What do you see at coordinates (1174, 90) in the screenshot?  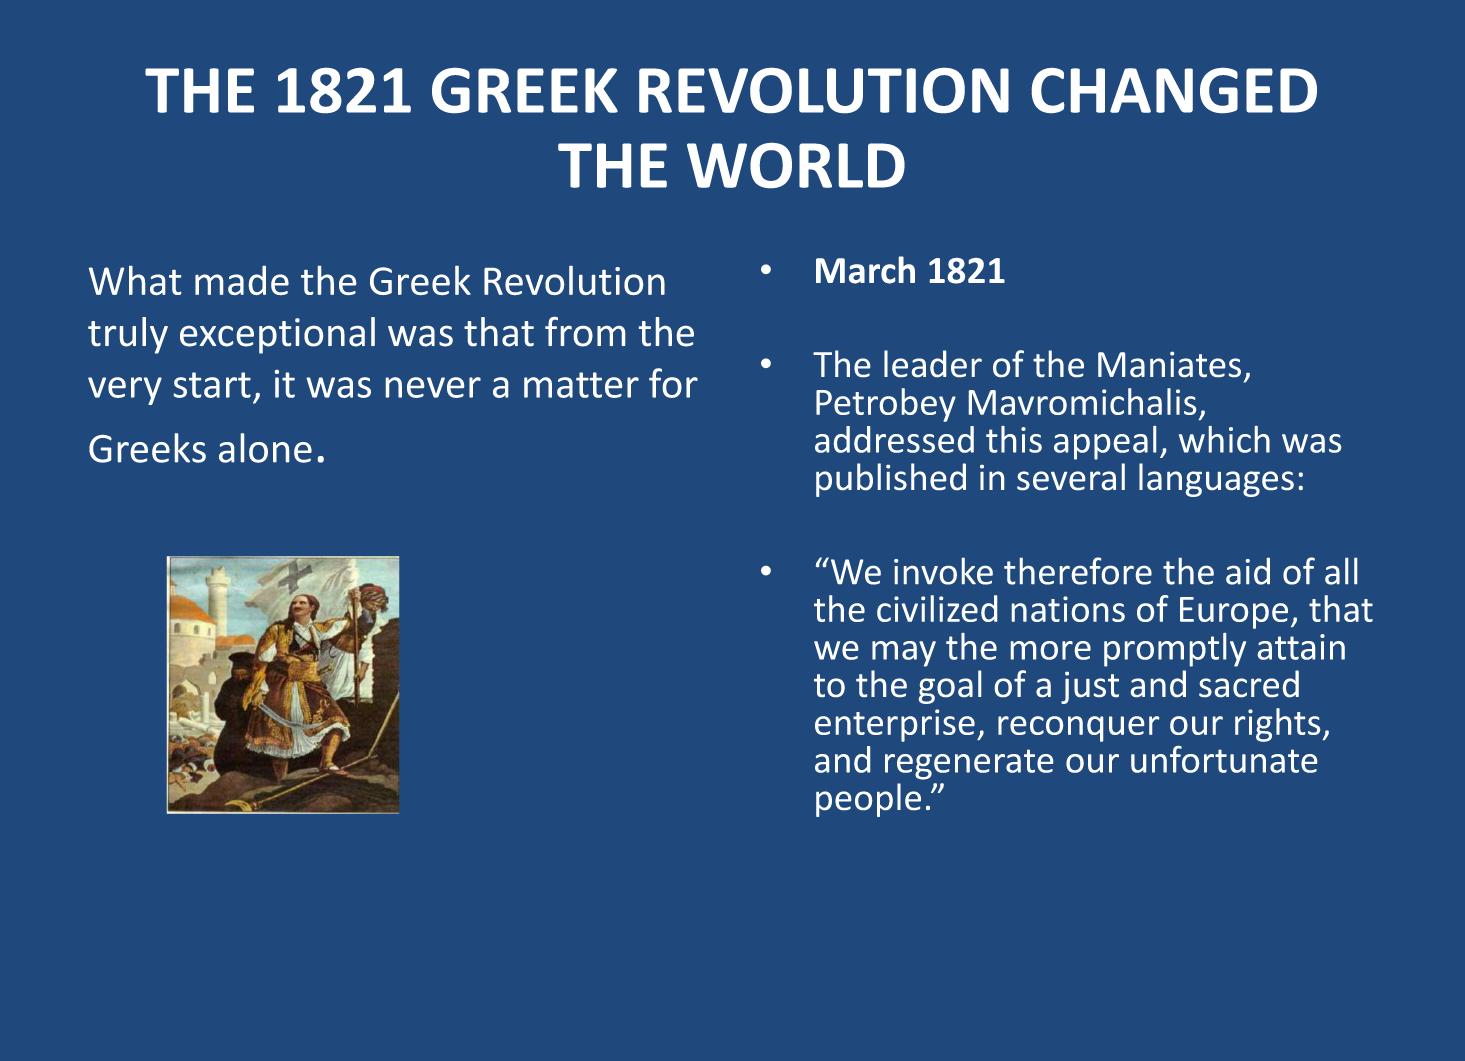 I see `CHANGED` at bounding box center [1174, 90].
